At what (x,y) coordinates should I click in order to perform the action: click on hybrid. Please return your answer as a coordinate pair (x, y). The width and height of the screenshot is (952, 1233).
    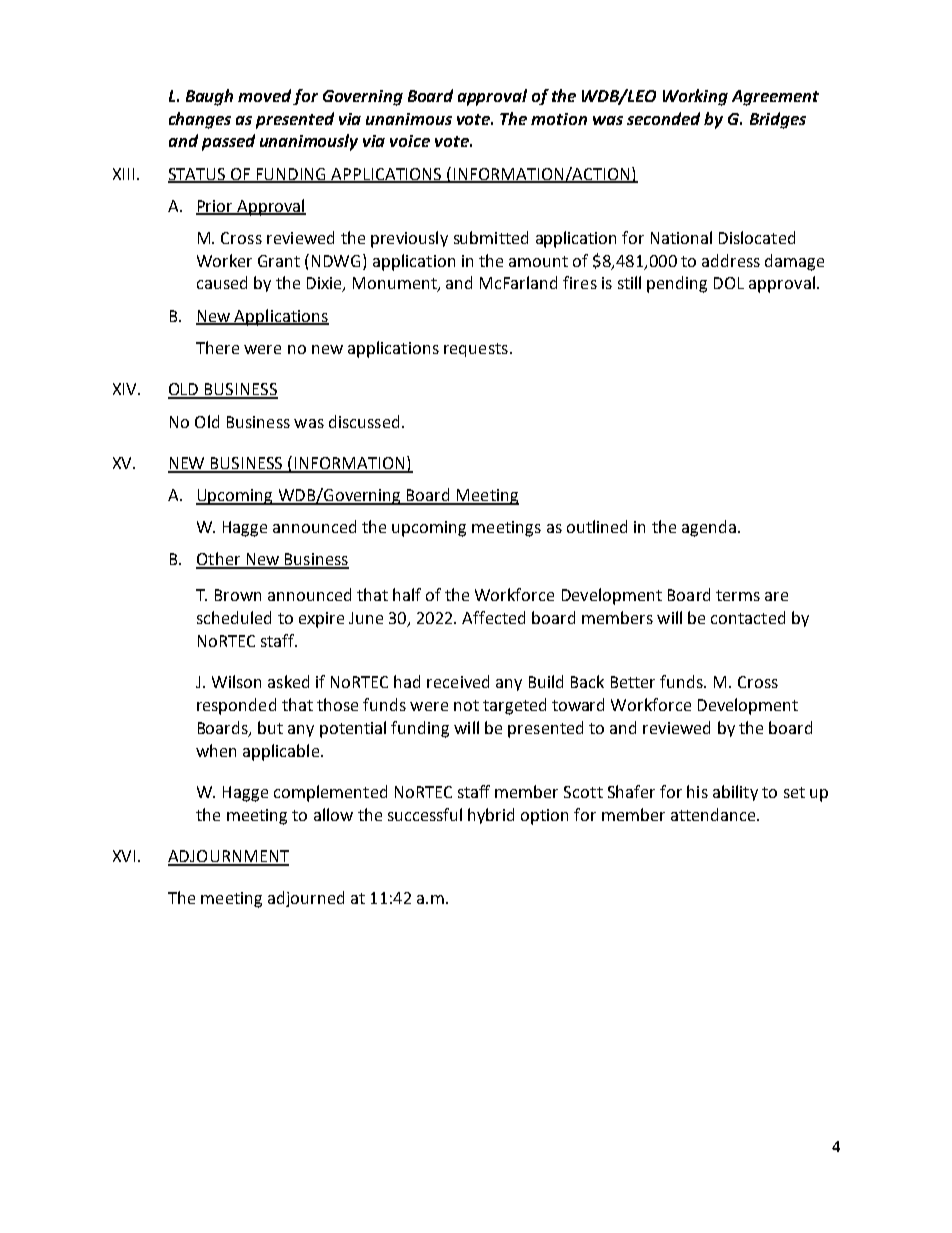
    Looking at the image, I should click on (491, 816).
